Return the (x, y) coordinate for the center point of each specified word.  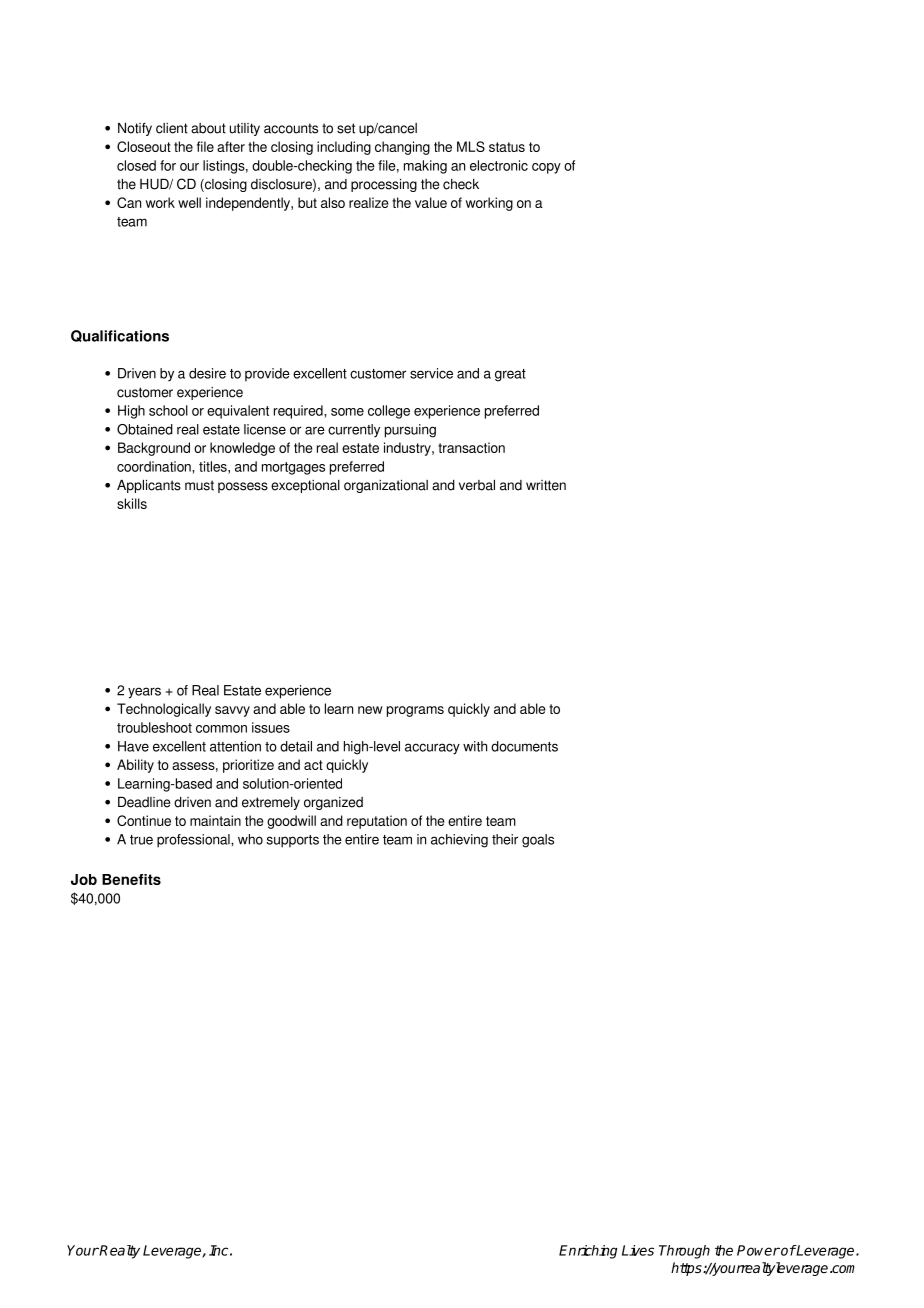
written (546, 485)
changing (402, 148)
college (389, 412)
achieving (459, 841)
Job (84, 879)
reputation (377, 822)
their (505, 839)
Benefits (131, 879)
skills (132, 503)
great (510, 375)
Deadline (144, 802)
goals (538, 841)
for (168, 165)
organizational (386, 486)
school (168, 410)
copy (546, 168)
